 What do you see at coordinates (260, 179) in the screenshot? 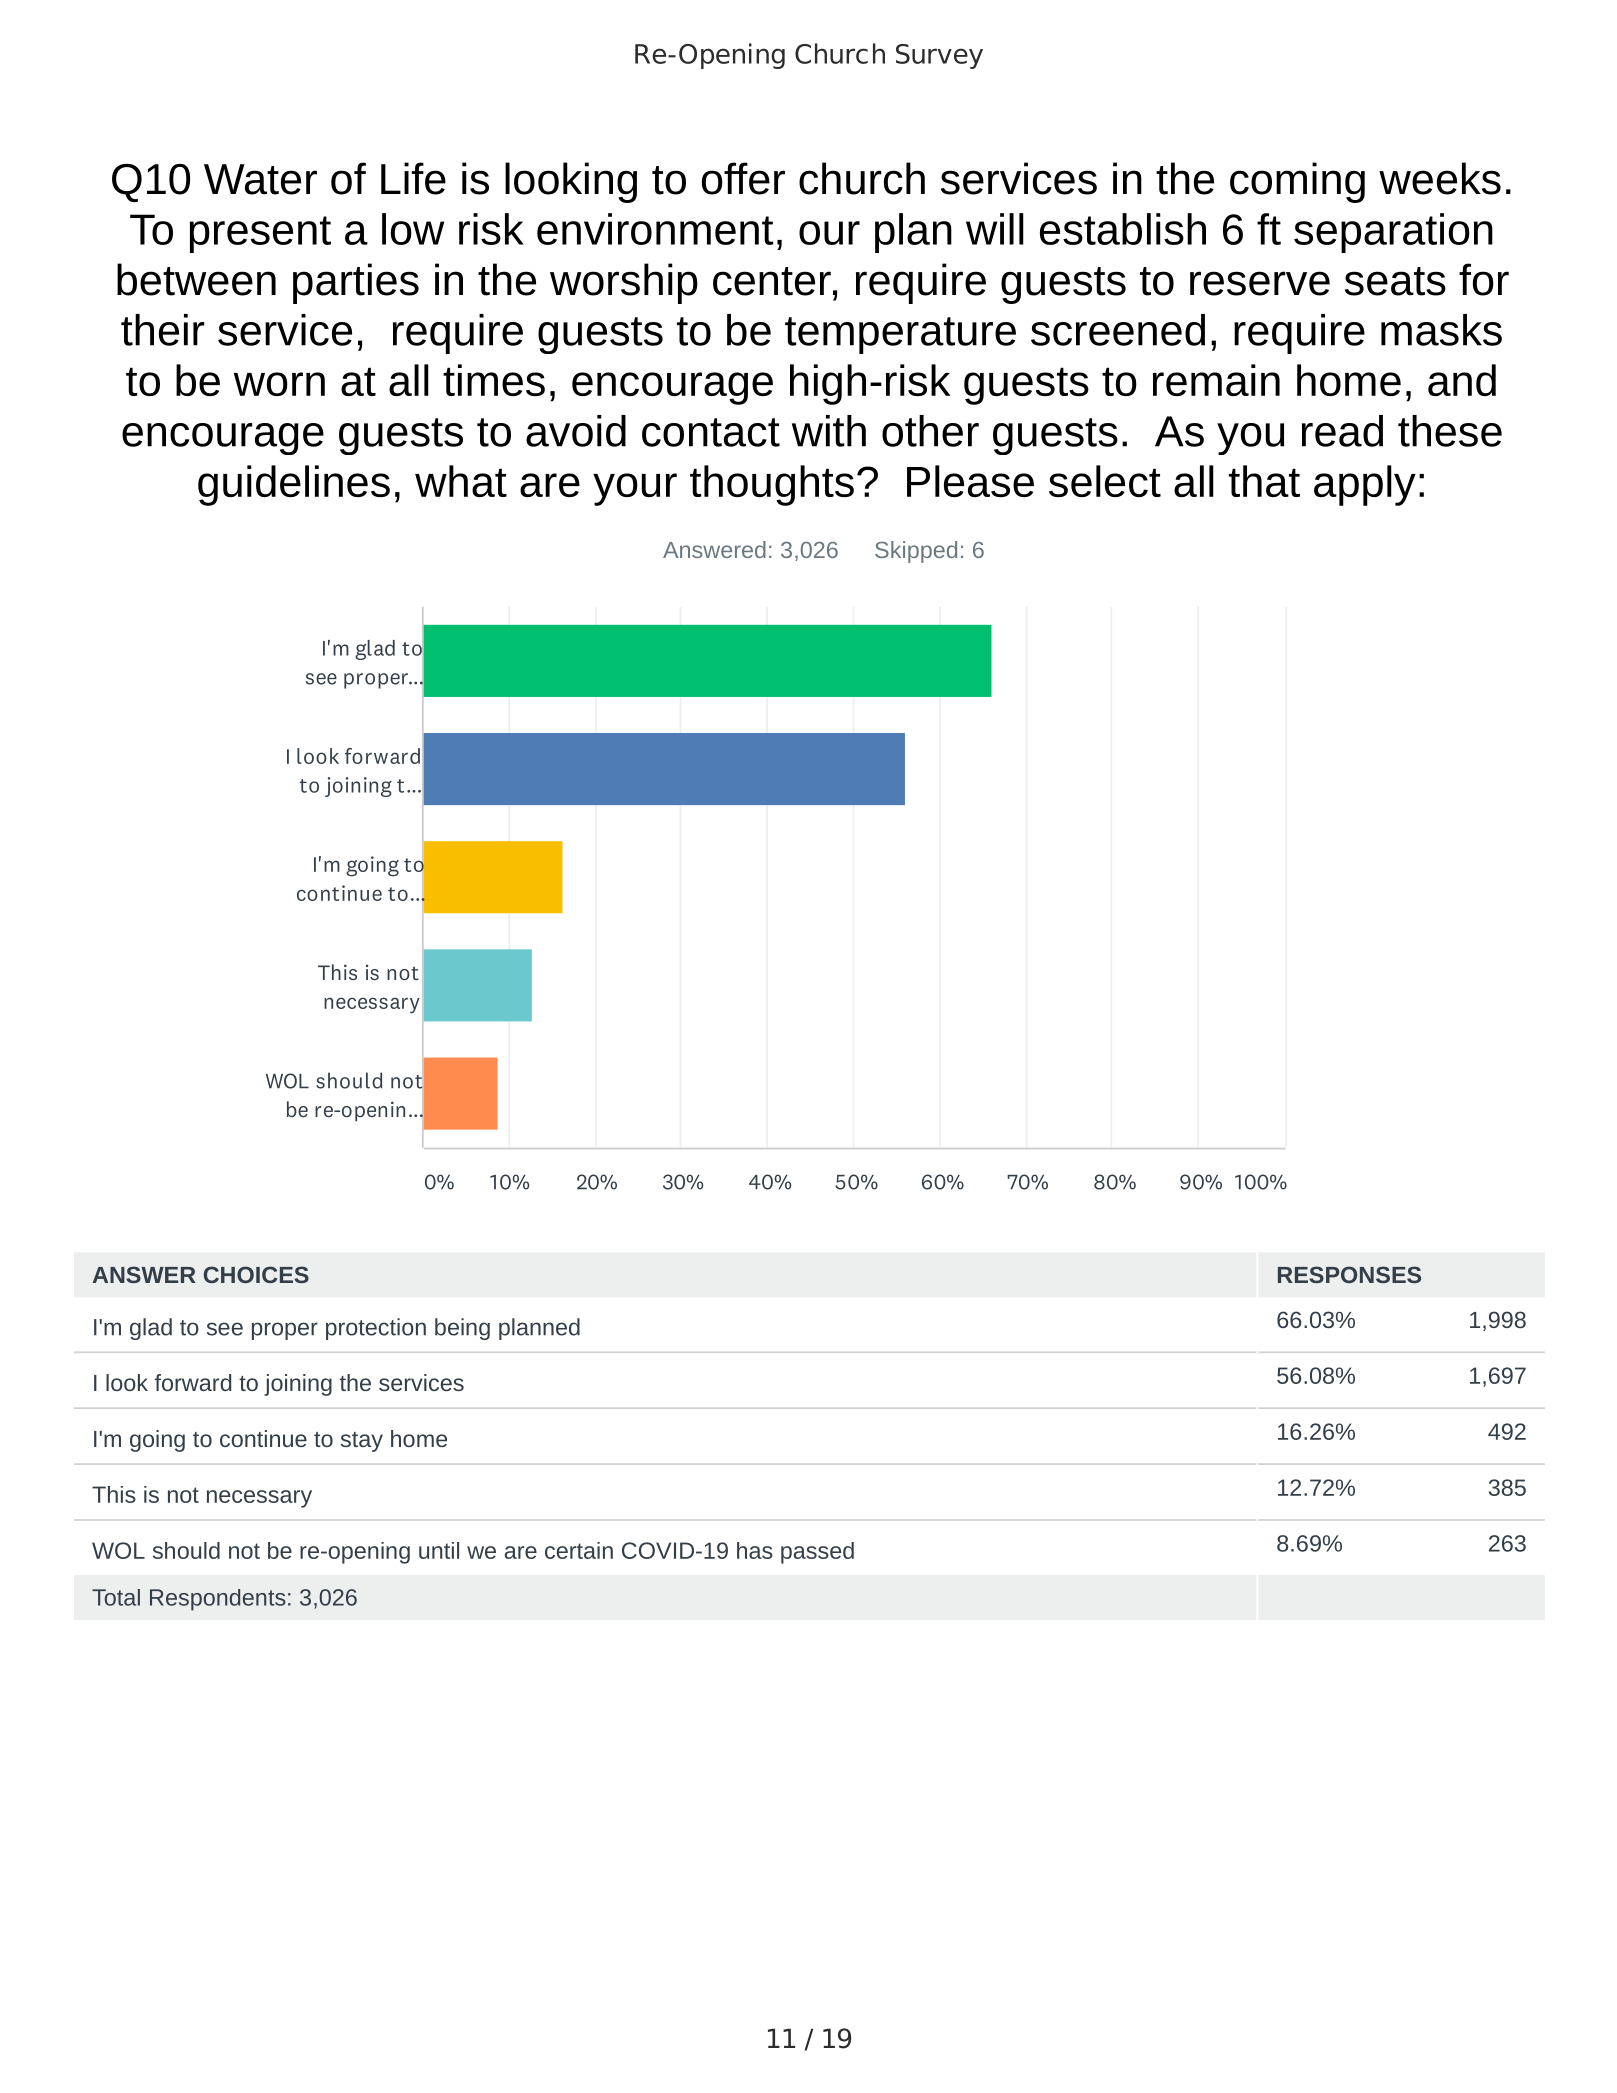
I see `Water` at bounding box center [260, 179].
